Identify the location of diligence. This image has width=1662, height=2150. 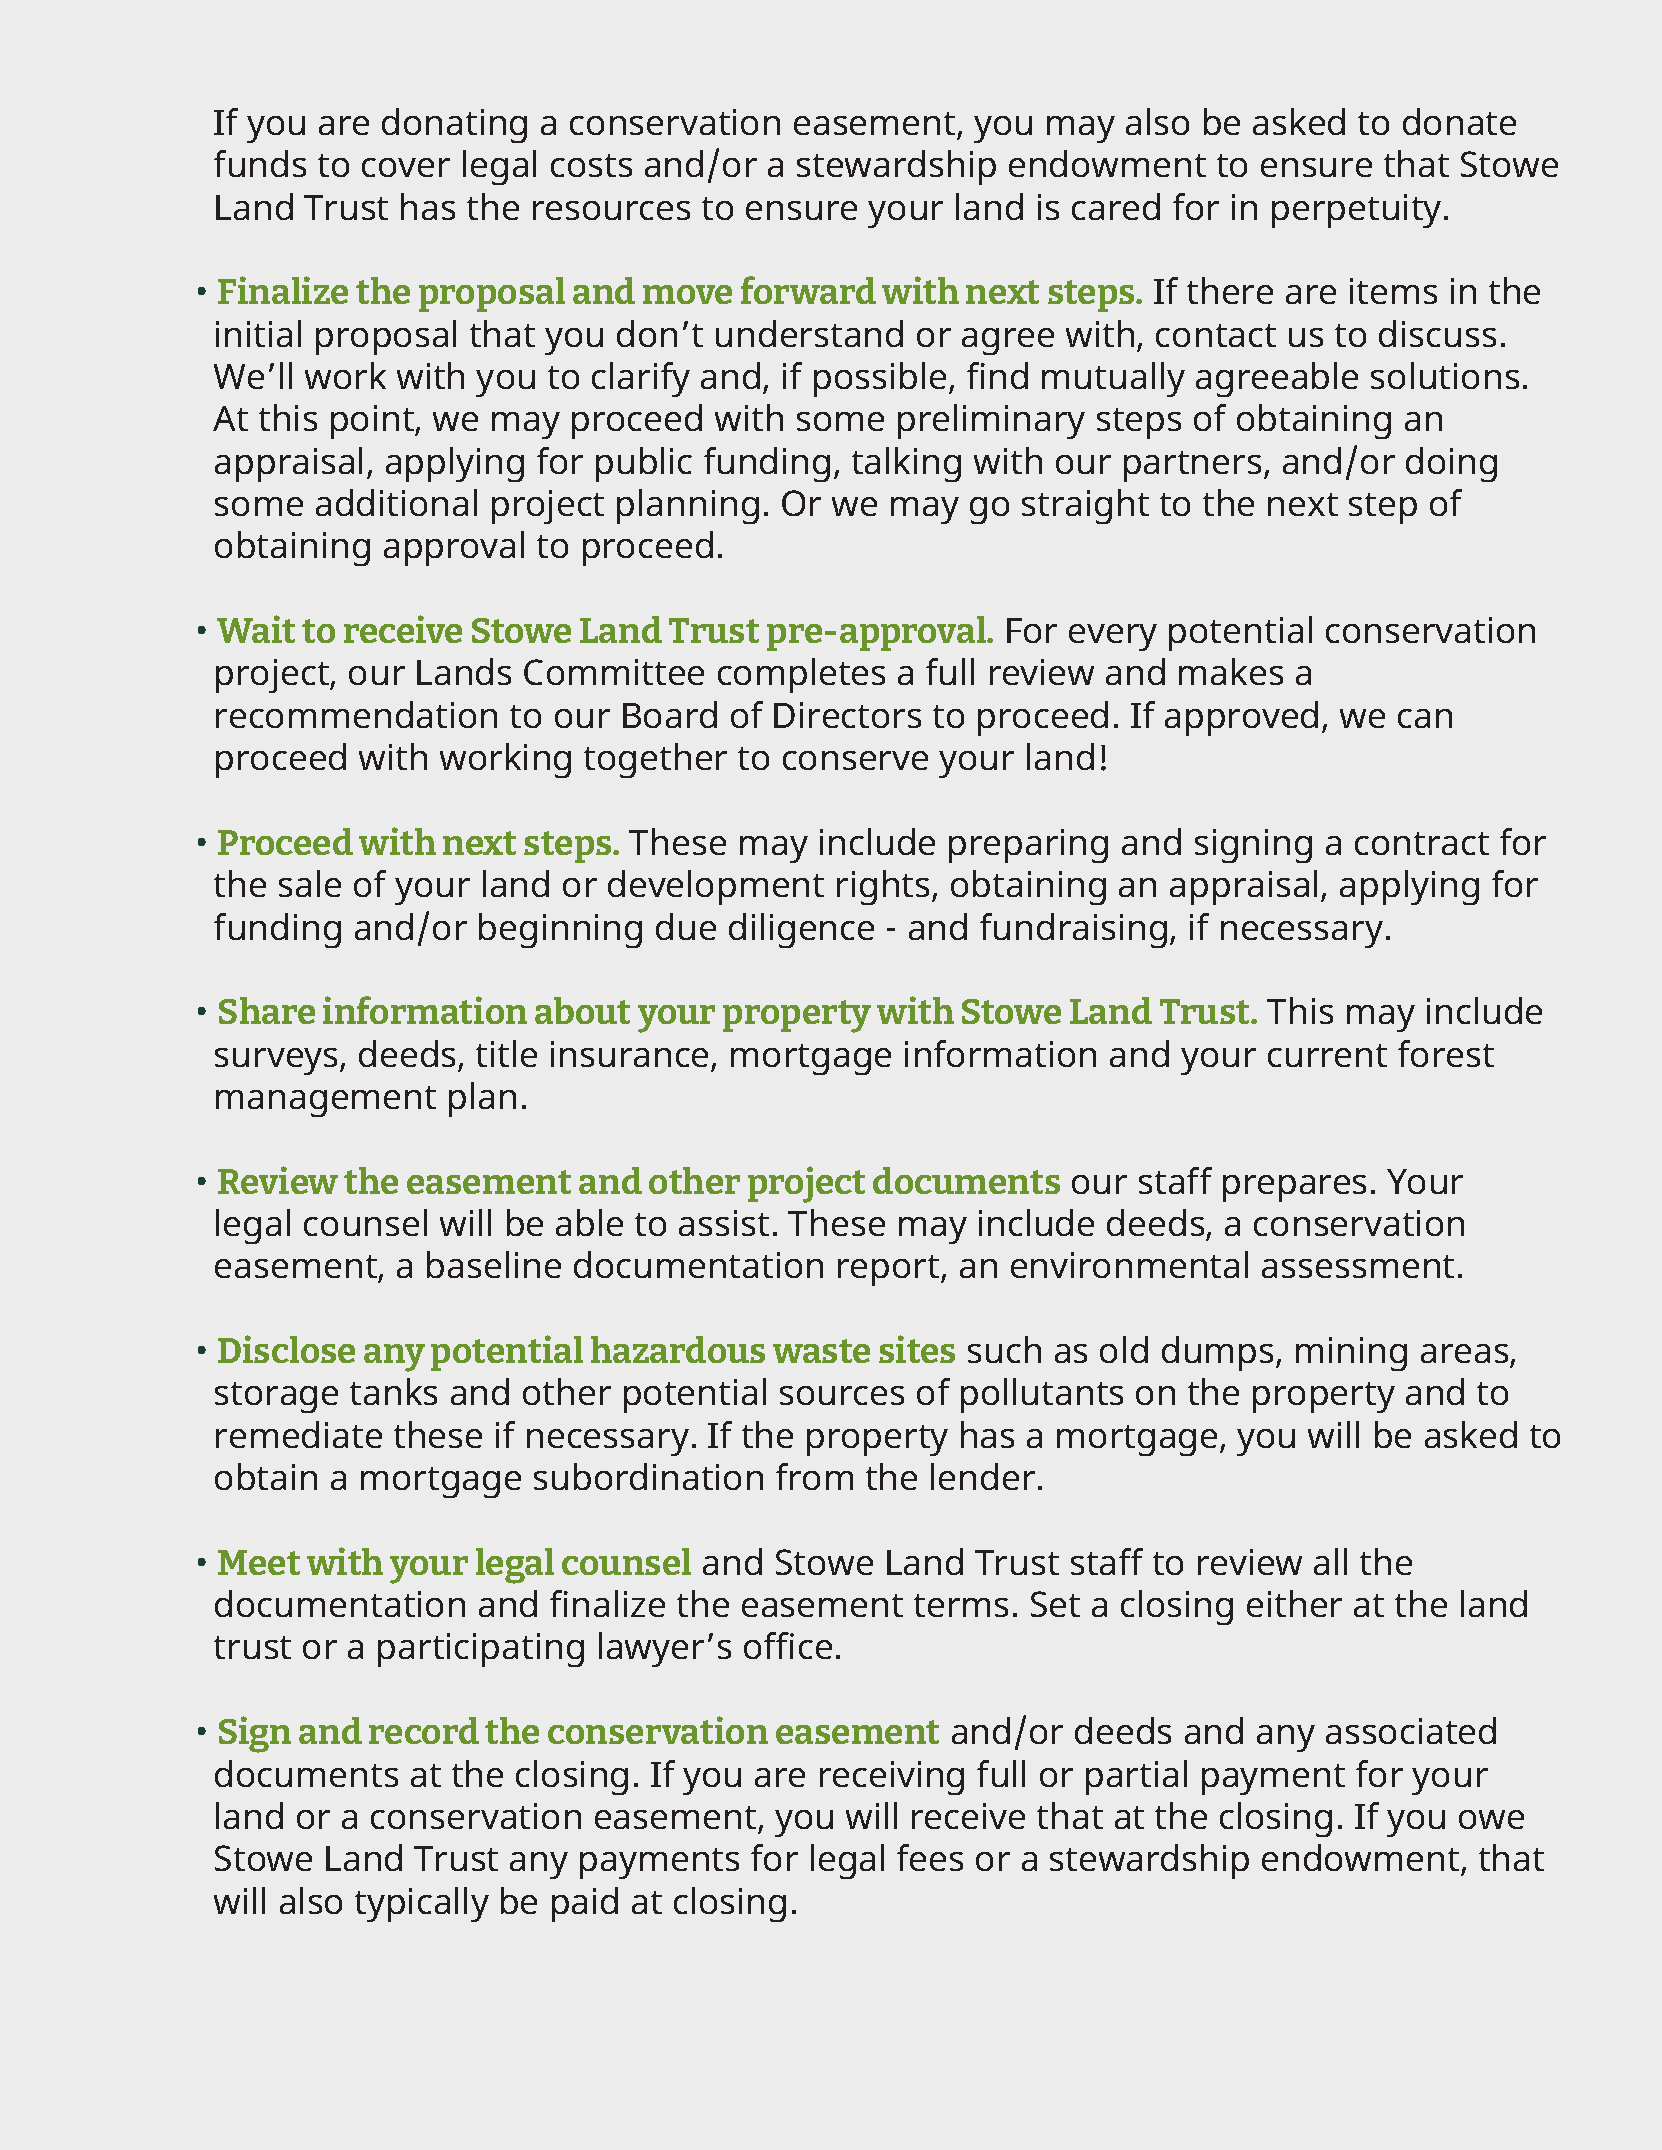
(801, 930).
